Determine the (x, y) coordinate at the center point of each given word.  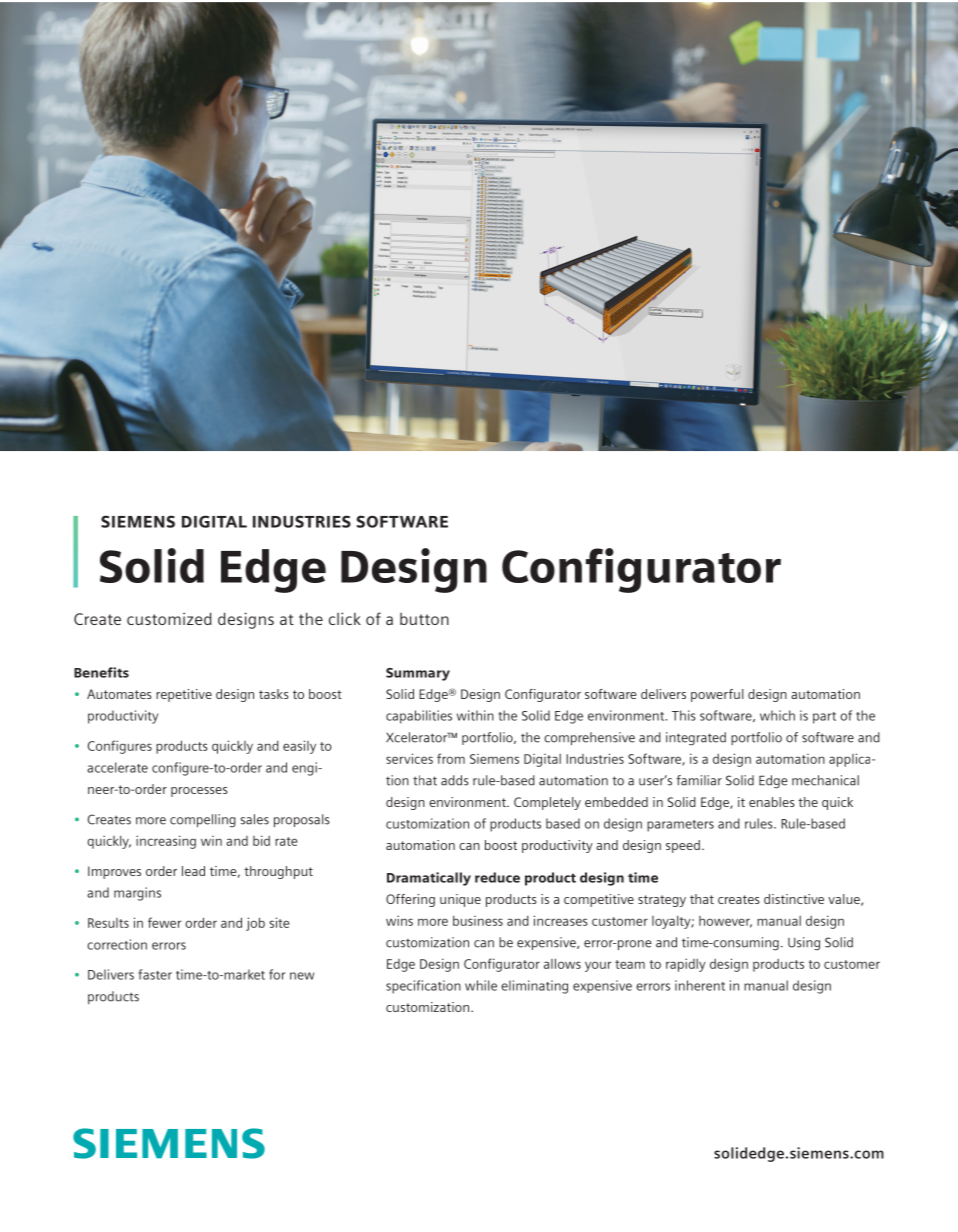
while (481, 985)
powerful (717, 695)
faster (155, 974)
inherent (700, 985)
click (345, 618)
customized (169, 618)
